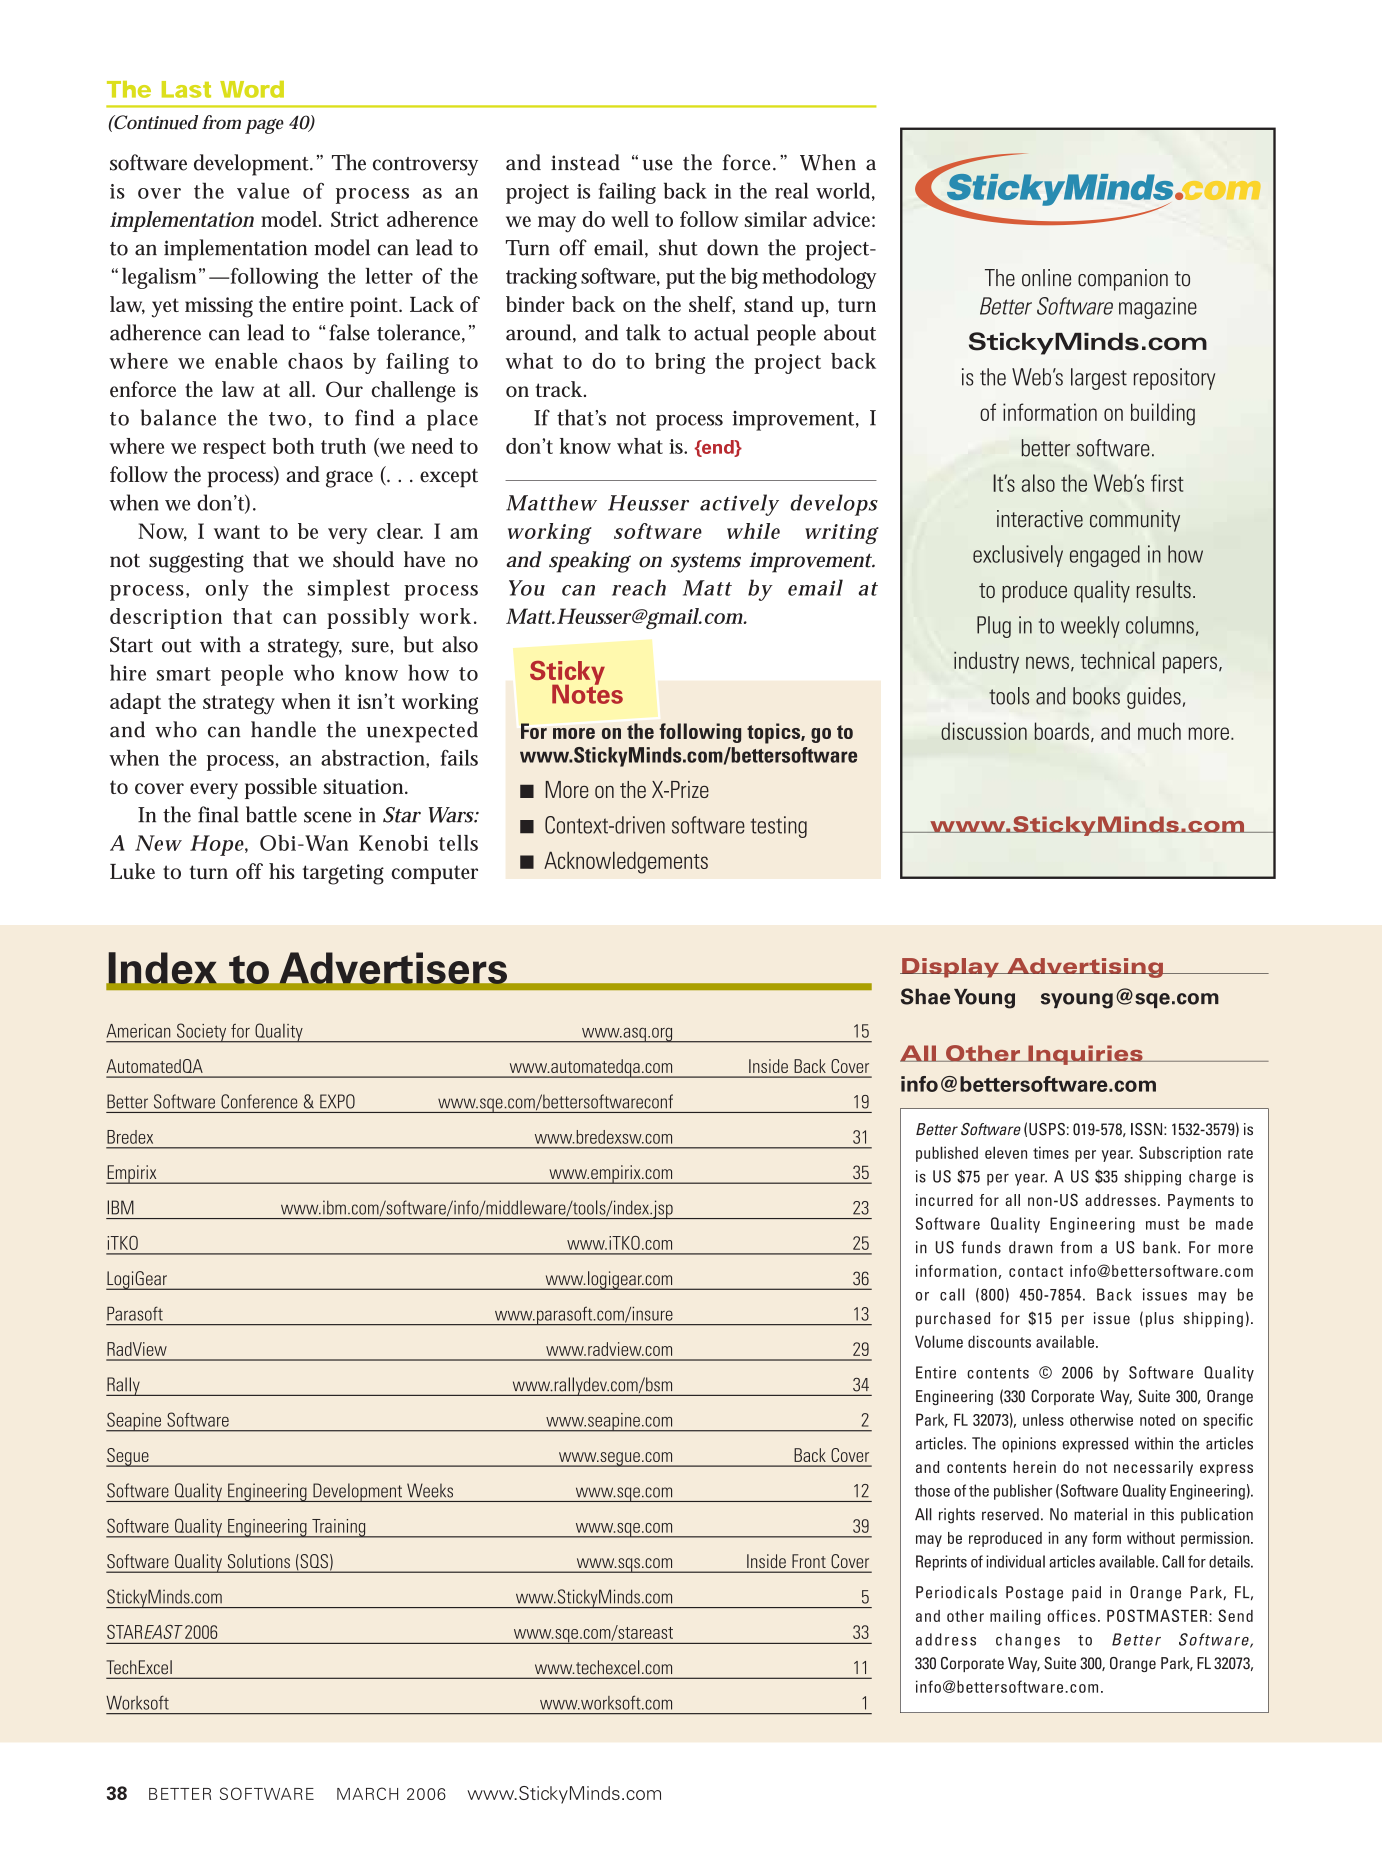 Image resolution: width=1382 pixels, height=1850 pixels. What do you see at coordinates (343, 874) in the image?
I see `targeting` at bounding box center [343, 874].
